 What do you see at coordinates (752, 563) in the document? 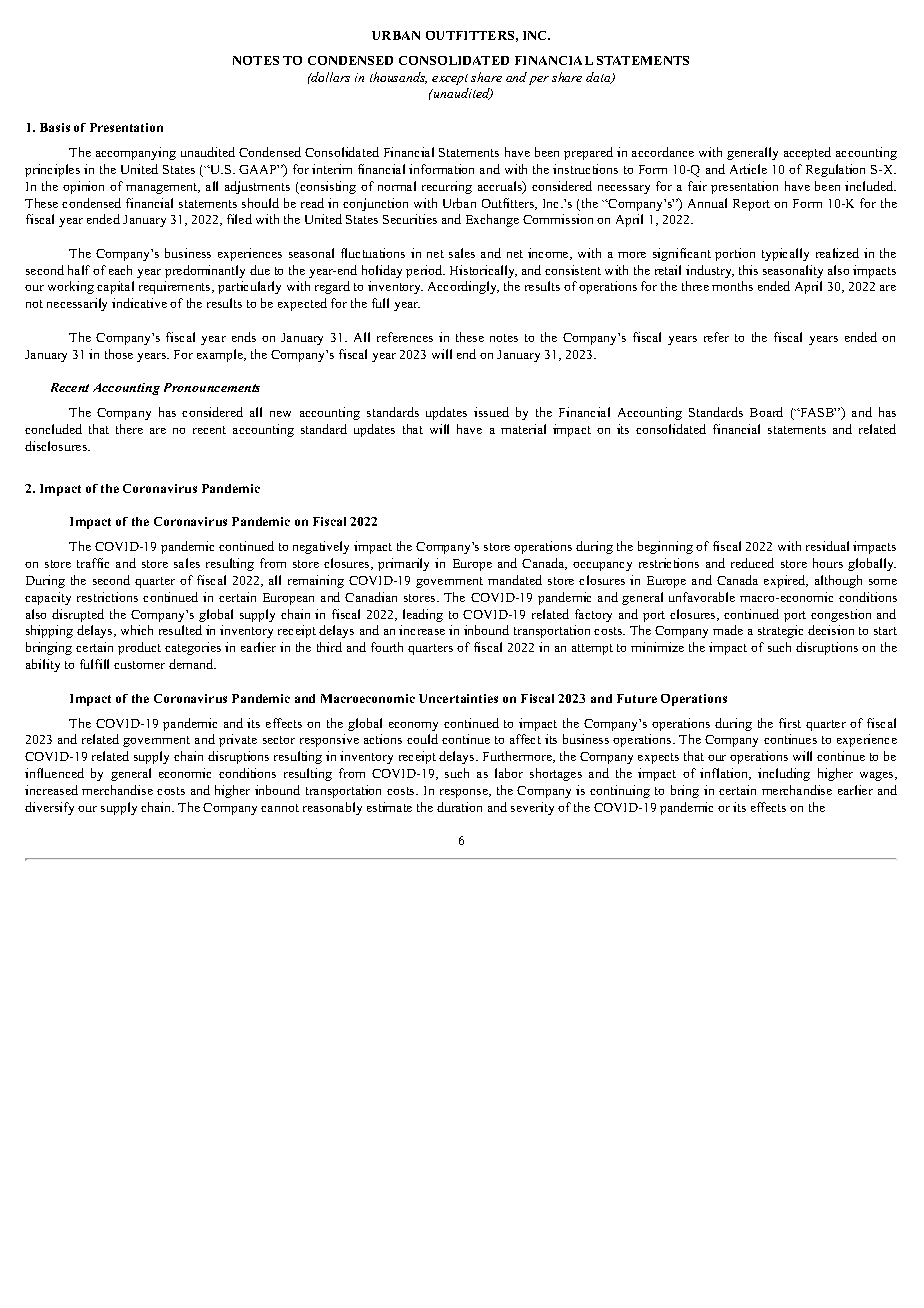
I see `reduced` at bounding box center [752, 563].
